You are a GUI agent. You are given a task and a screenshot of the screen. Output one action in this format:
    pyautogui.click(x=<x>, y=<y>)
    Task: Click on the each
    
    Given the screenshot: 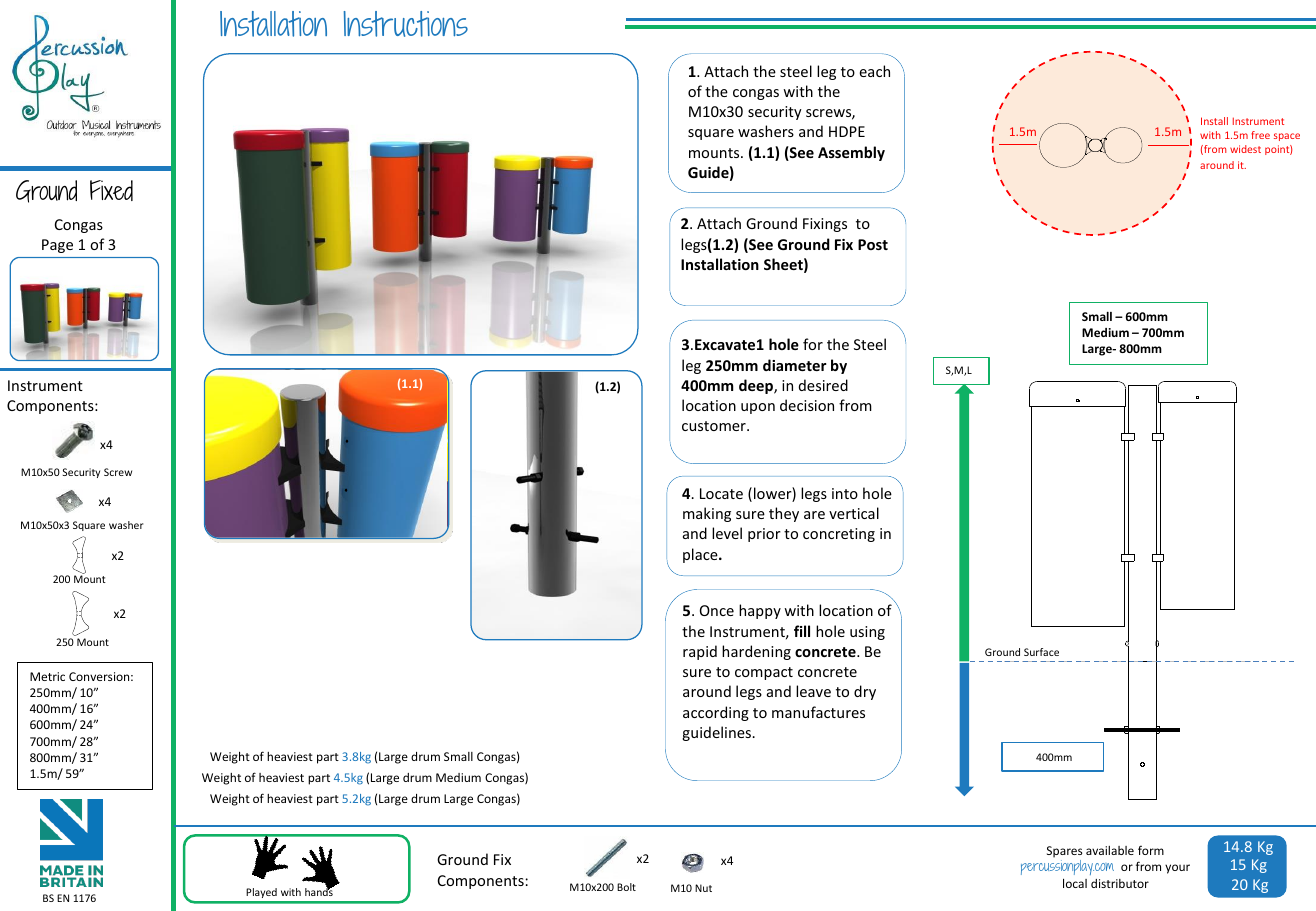 What is the action you would take?
    pyautogui.click(x=874, y=71)
